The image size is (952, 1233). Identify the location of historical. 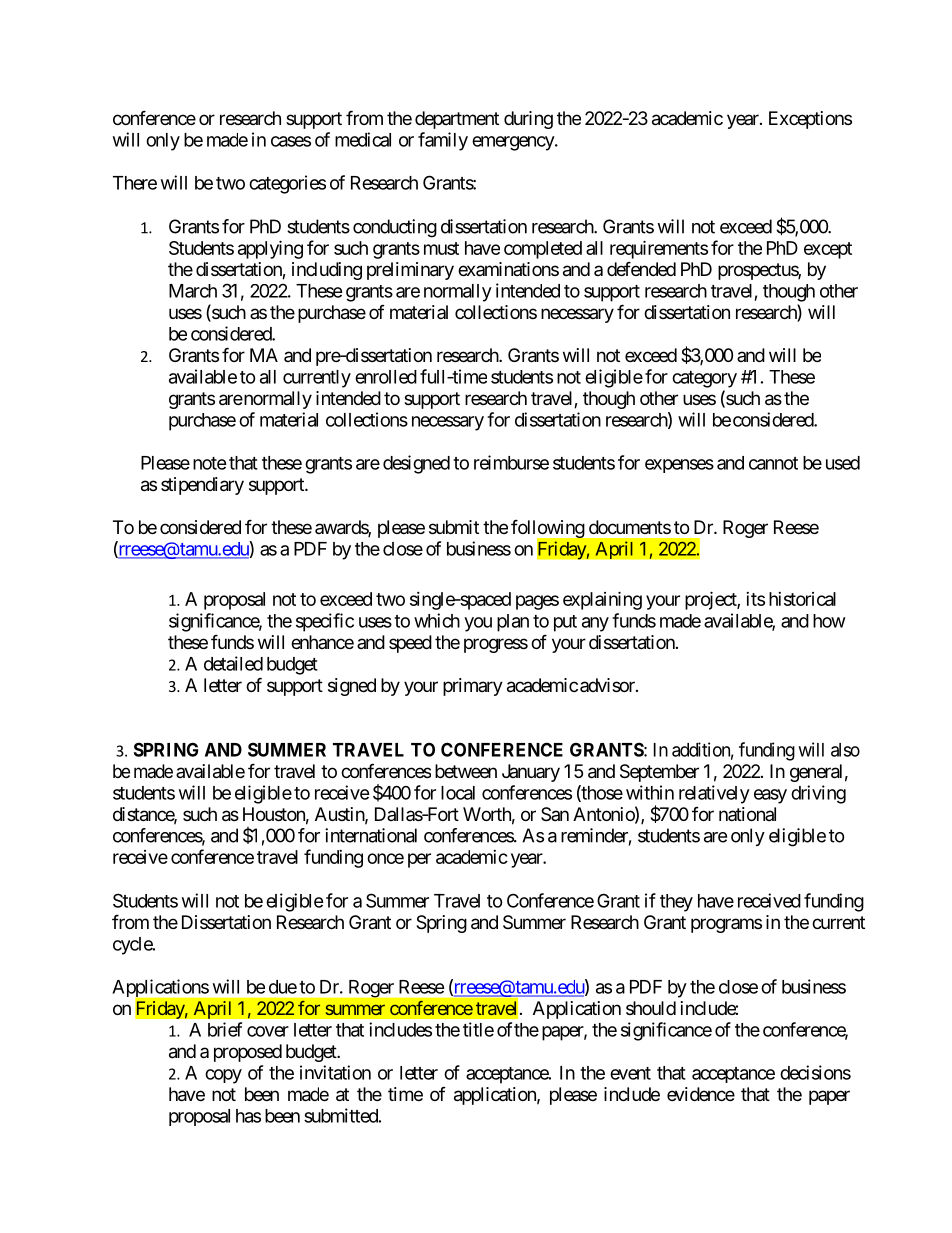
(802, 599).
